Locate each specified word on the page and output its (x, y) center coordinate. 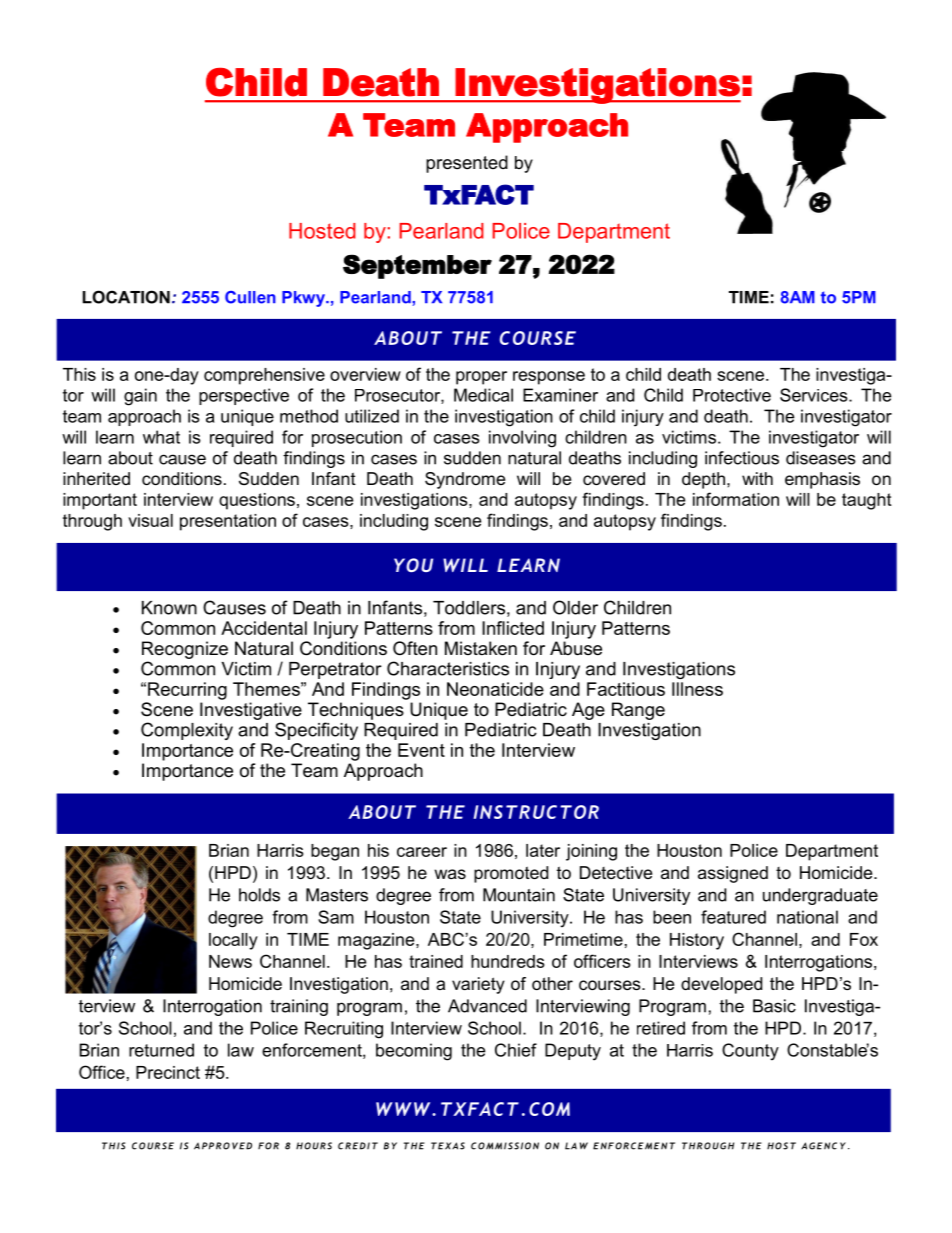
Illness (697, 689)
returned (161, 1050)
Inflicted (513, 628)
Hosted (322, 231)
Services (815, 395)
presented (467, 164)
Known (169, 608)
